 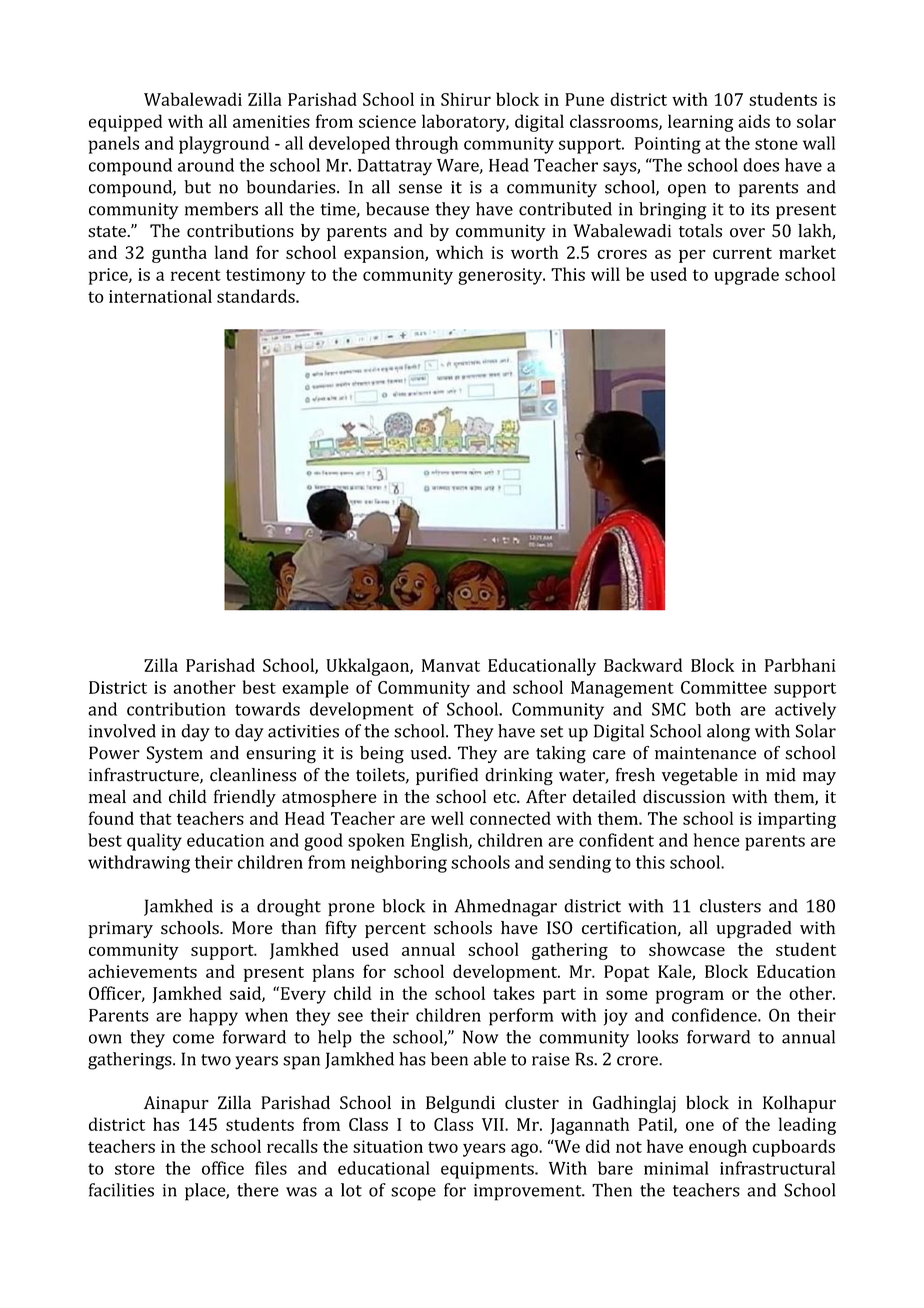 I want to click on towards, so click(x=267, y=709).
